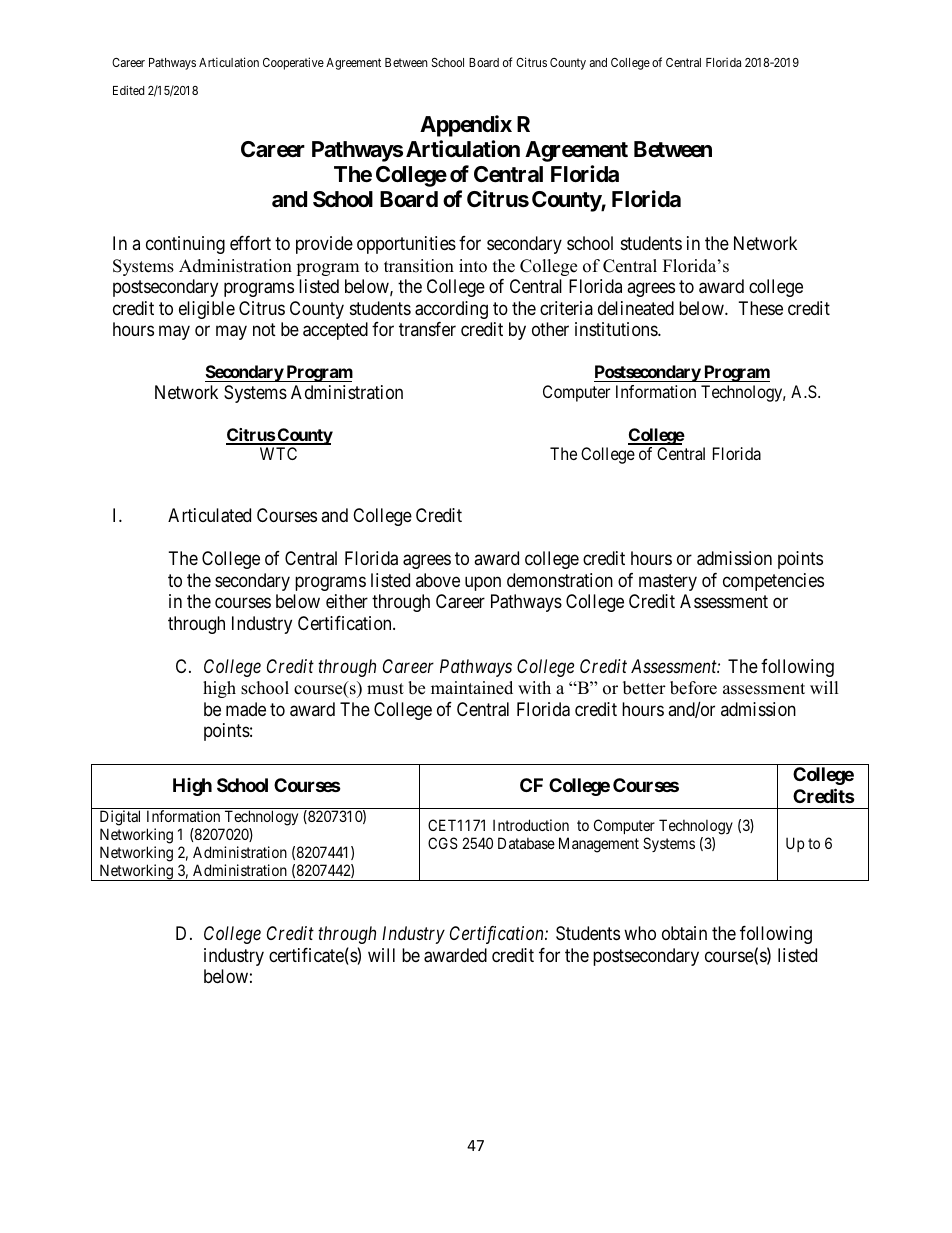 The image size is (952, 1233). I want to click on transfer, so click(427, 329).
